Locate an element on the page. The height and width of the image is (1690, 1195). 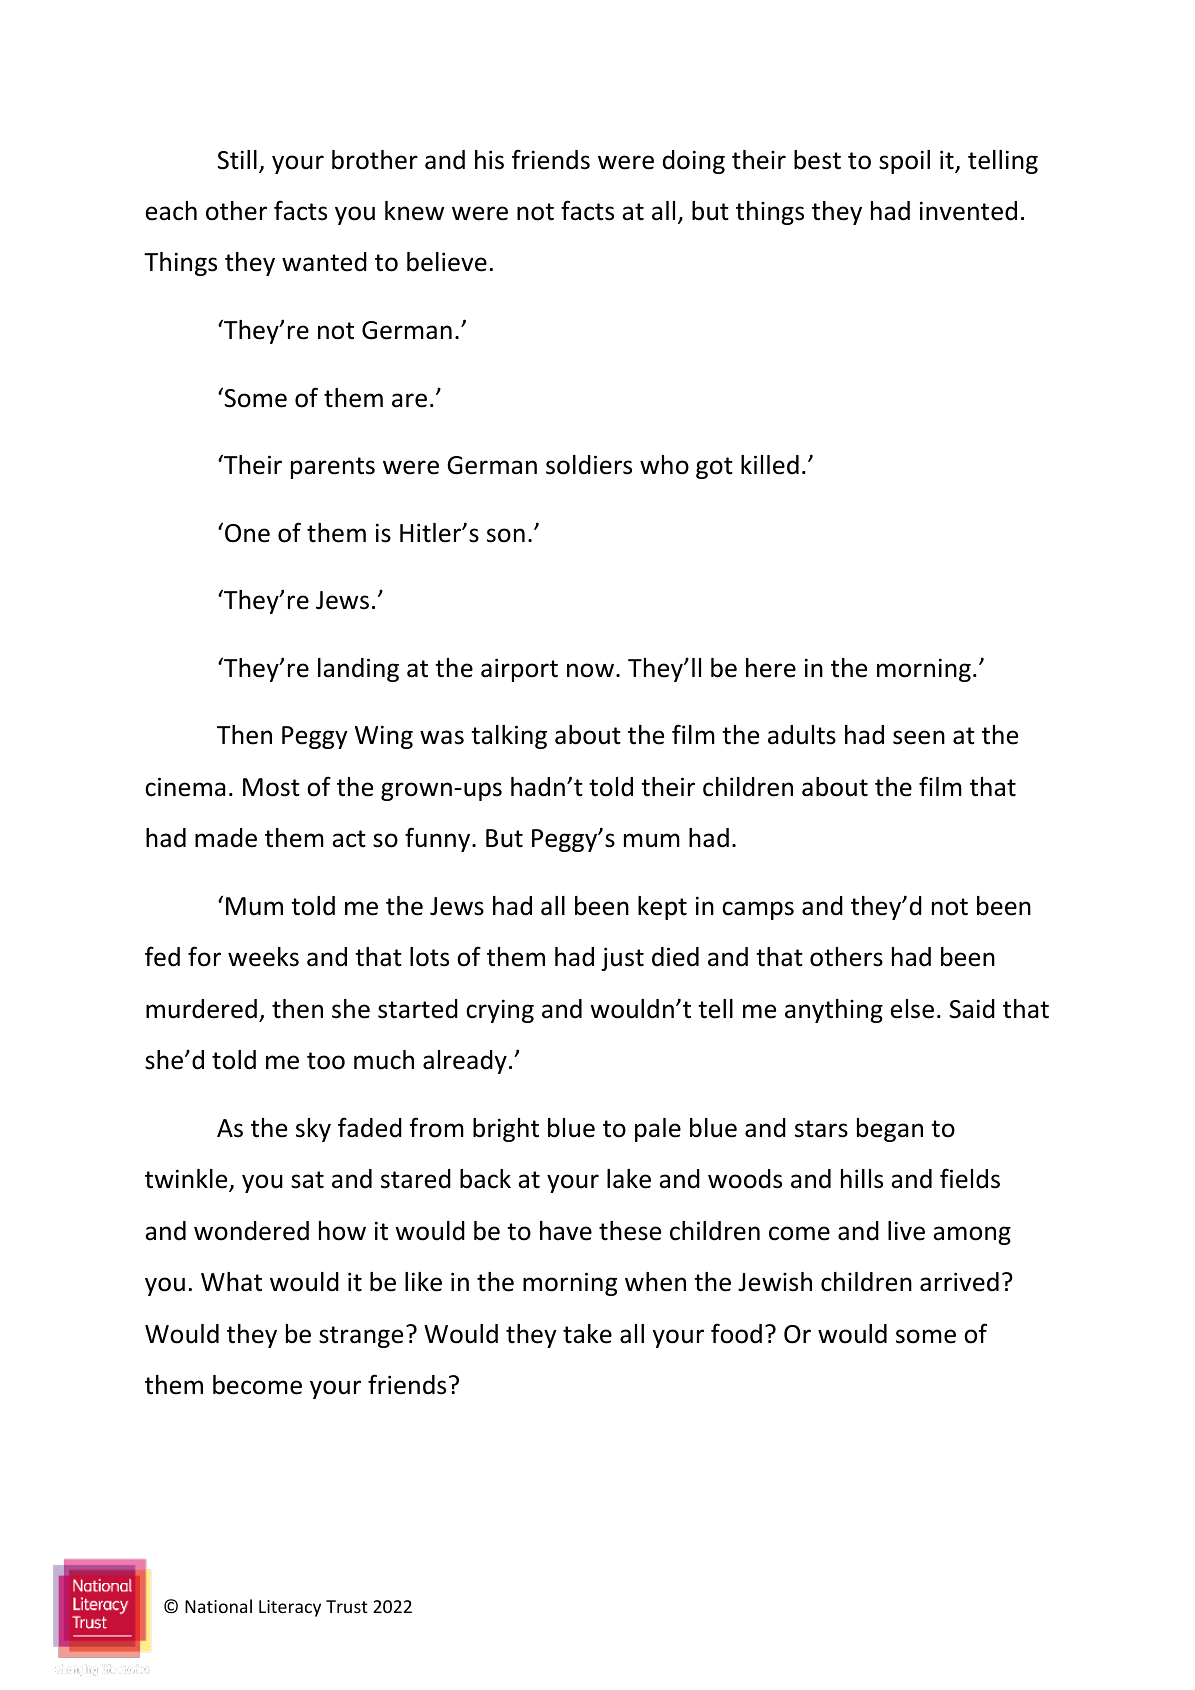
kept is located at coordinates (662, 908).
